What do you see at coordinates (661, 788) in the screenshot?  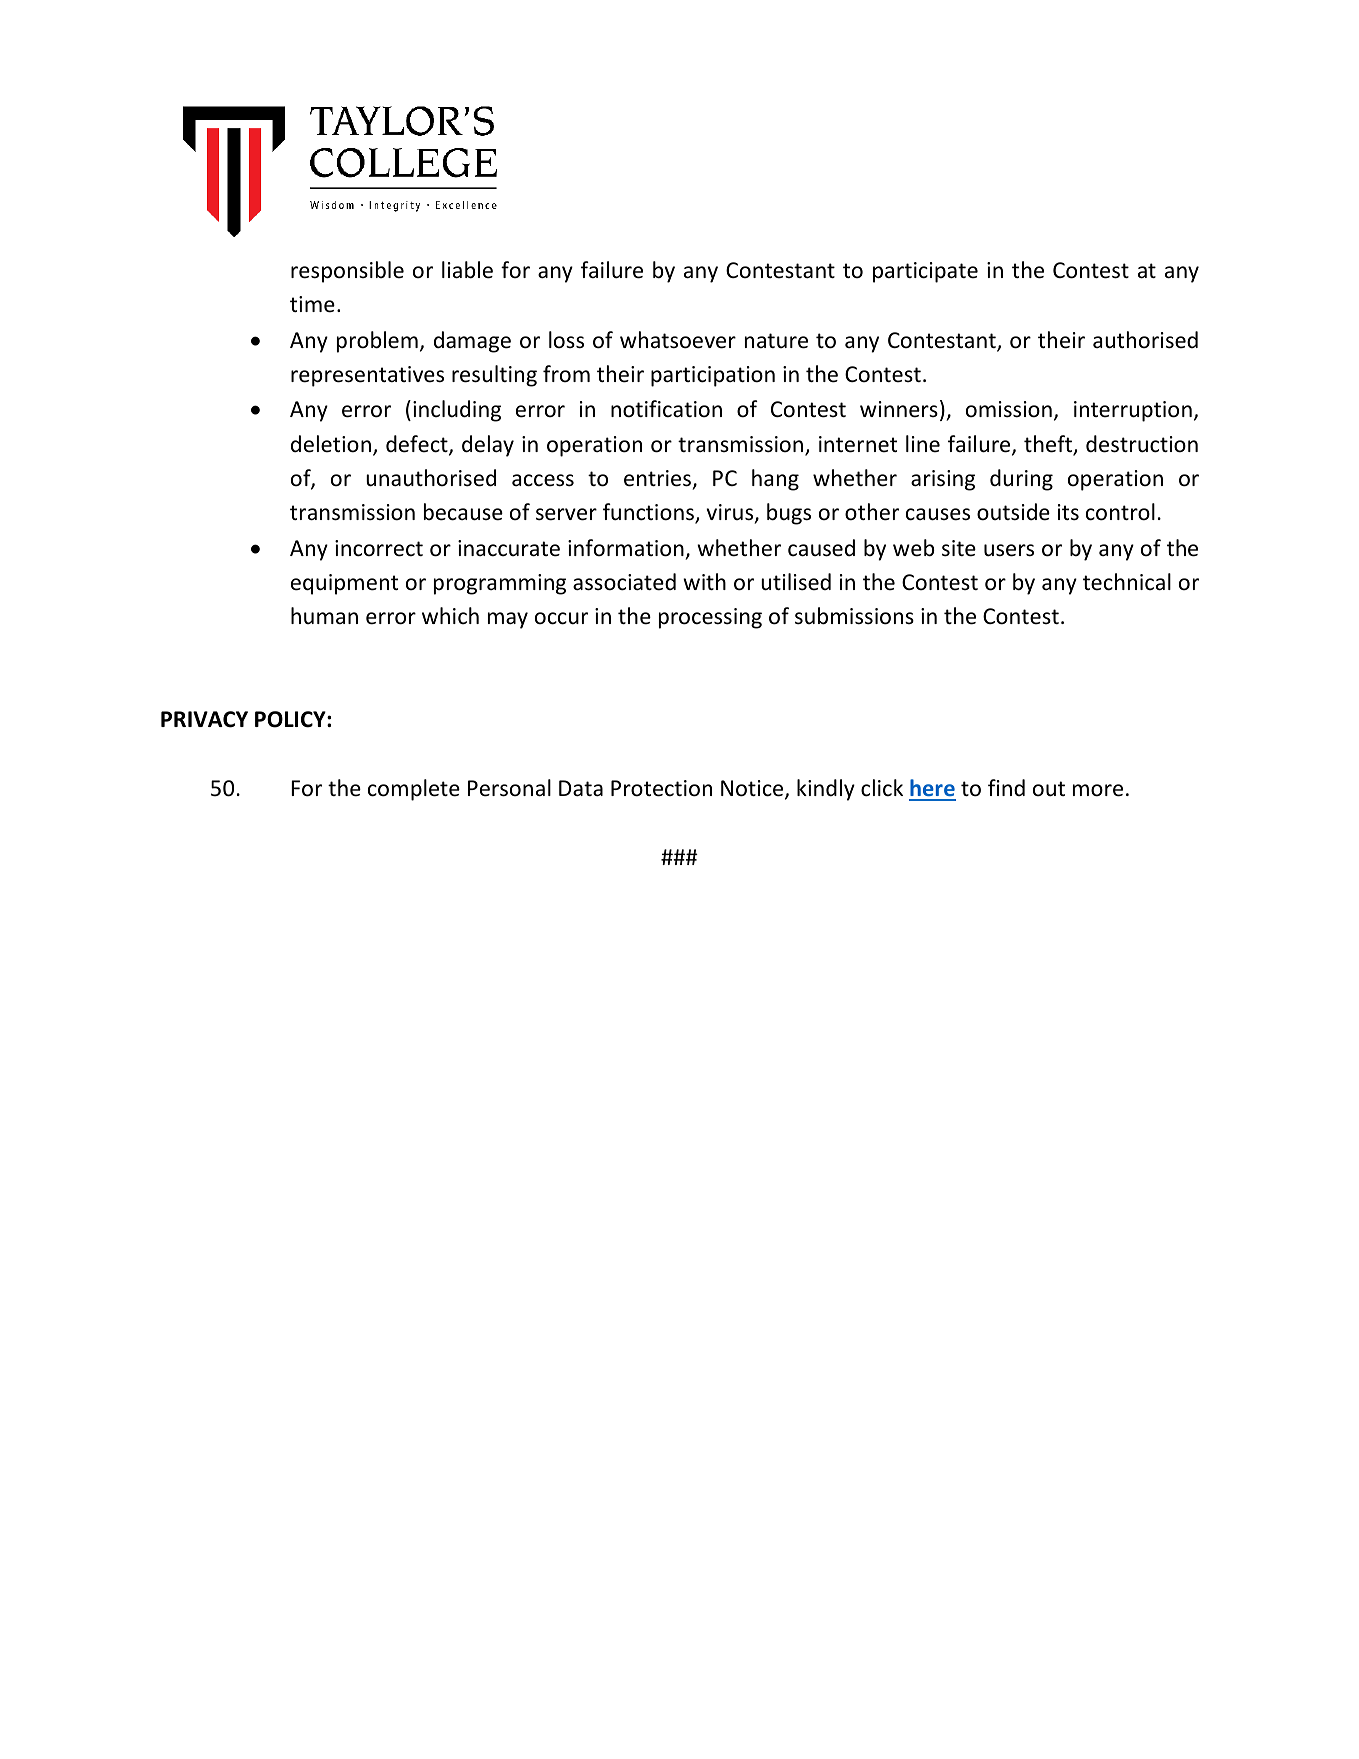 I see `Protection` at bounding box center [661, 788].
